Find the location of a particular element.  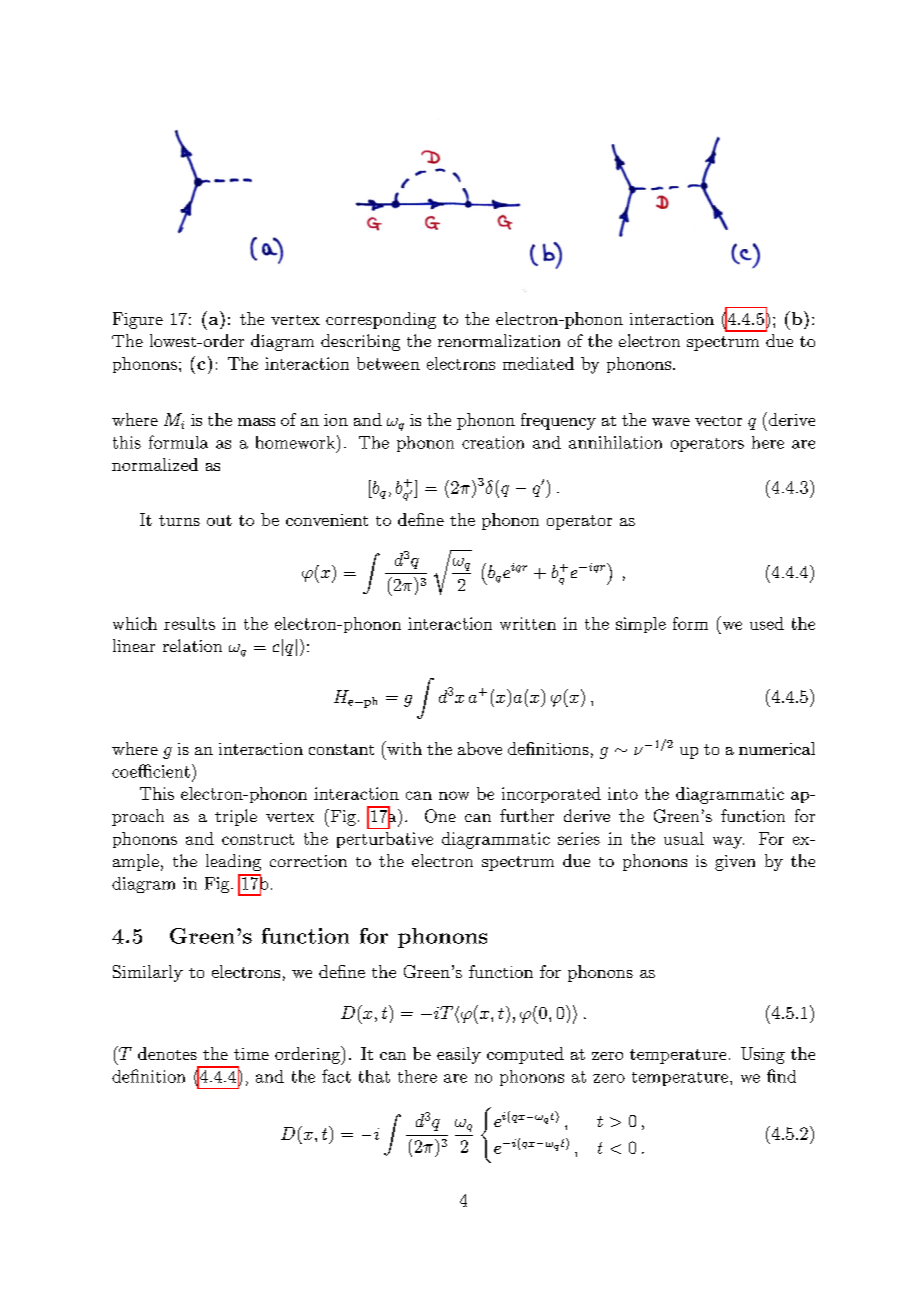

vector is located at coordinates (718, 421).
